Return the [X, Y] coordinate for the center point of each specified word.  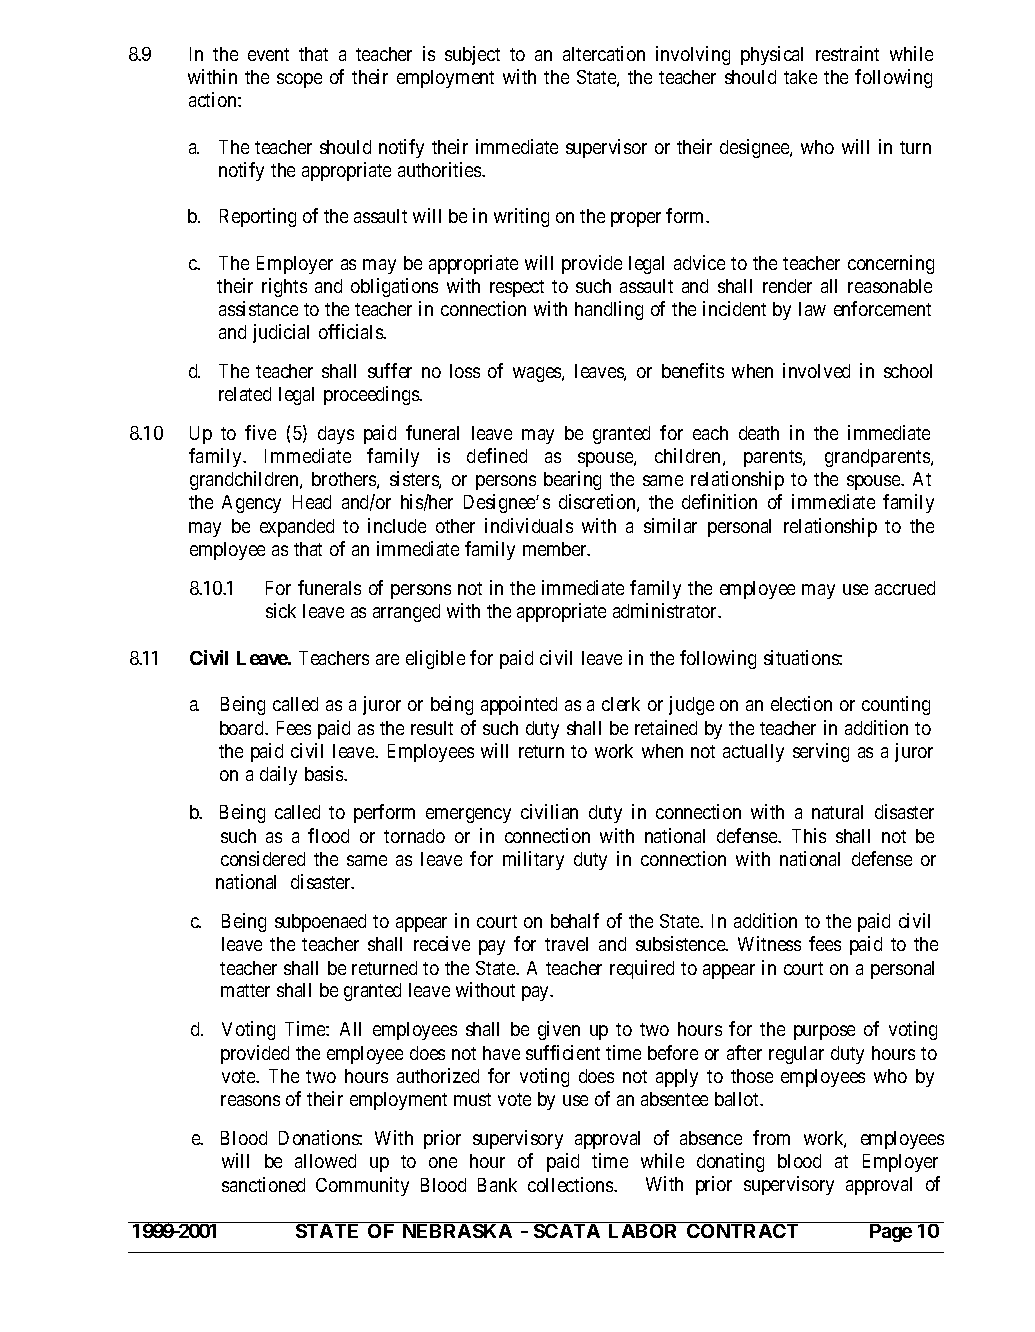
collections [571, 1184]
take [800, 77]
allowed [325, 1161]
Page [891, 1233]
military [533, 860]
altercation [604, 53]
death [759, 433]
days [336, 435]
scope [299, 80]
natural [837, 812]
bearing [572, 480]
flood [328, 835]
